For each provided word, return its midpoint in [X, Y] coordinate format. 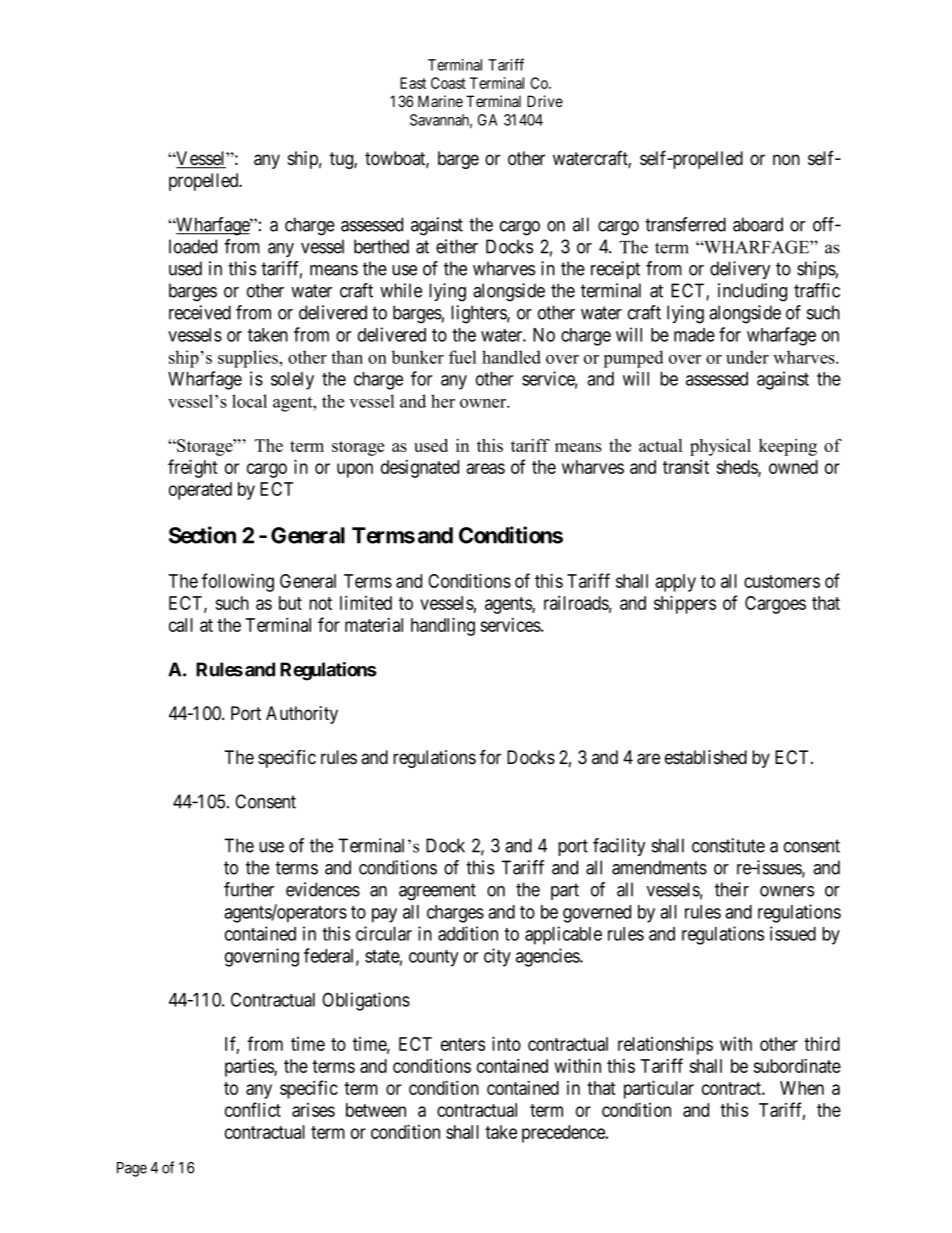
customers [782, 581]
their [732, 889]
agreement [437, 892]
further [249, 889]
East [413, 83]
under [747, 357]
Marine [440, 101]
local [249, 401]
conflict [253, 1109]
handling [443, 626]
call [181, 625]
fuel [462, 357]
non [786, 159]
